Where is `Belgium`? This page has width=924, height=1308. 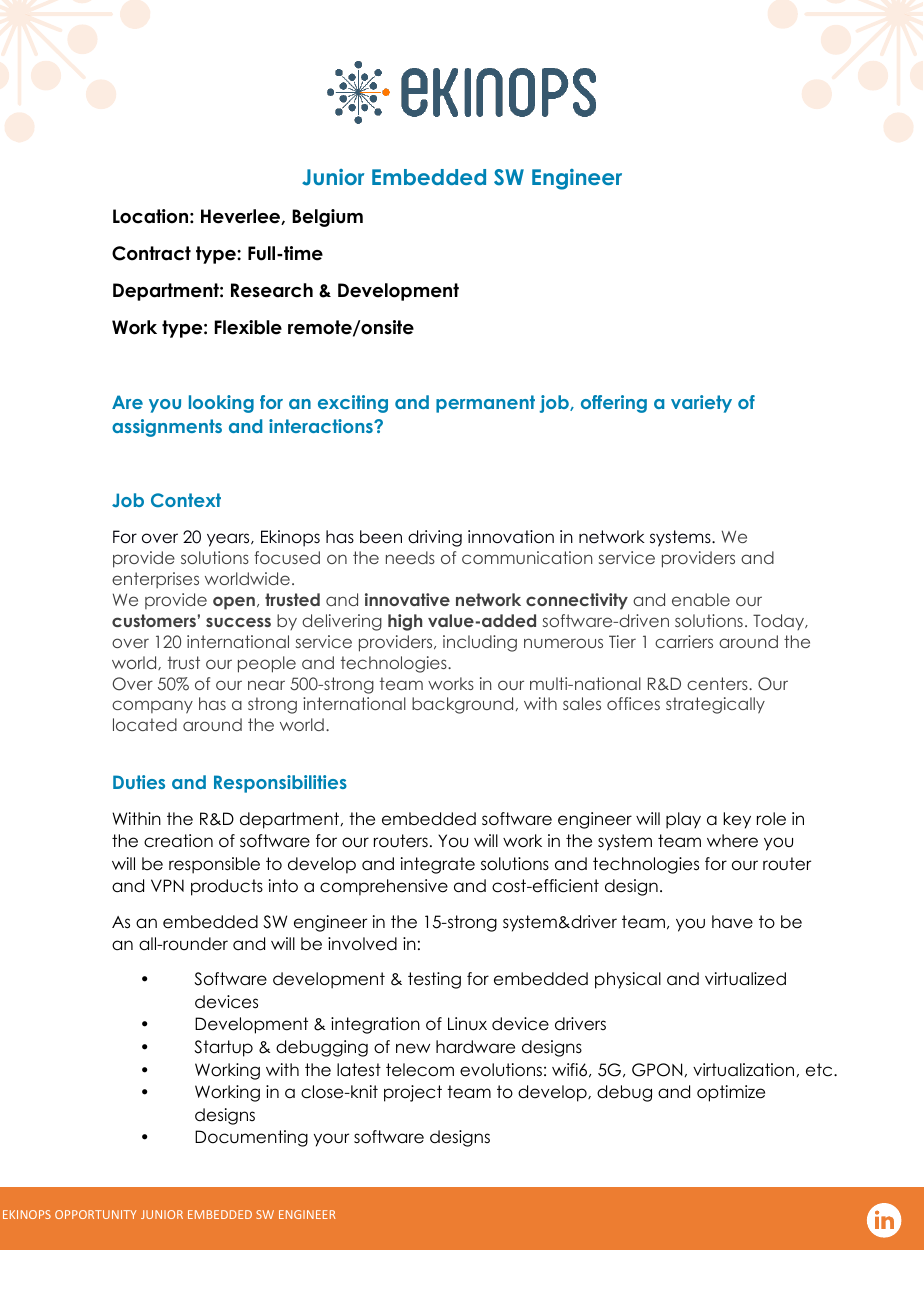 Belgium is located at coordinates (327, 218).
